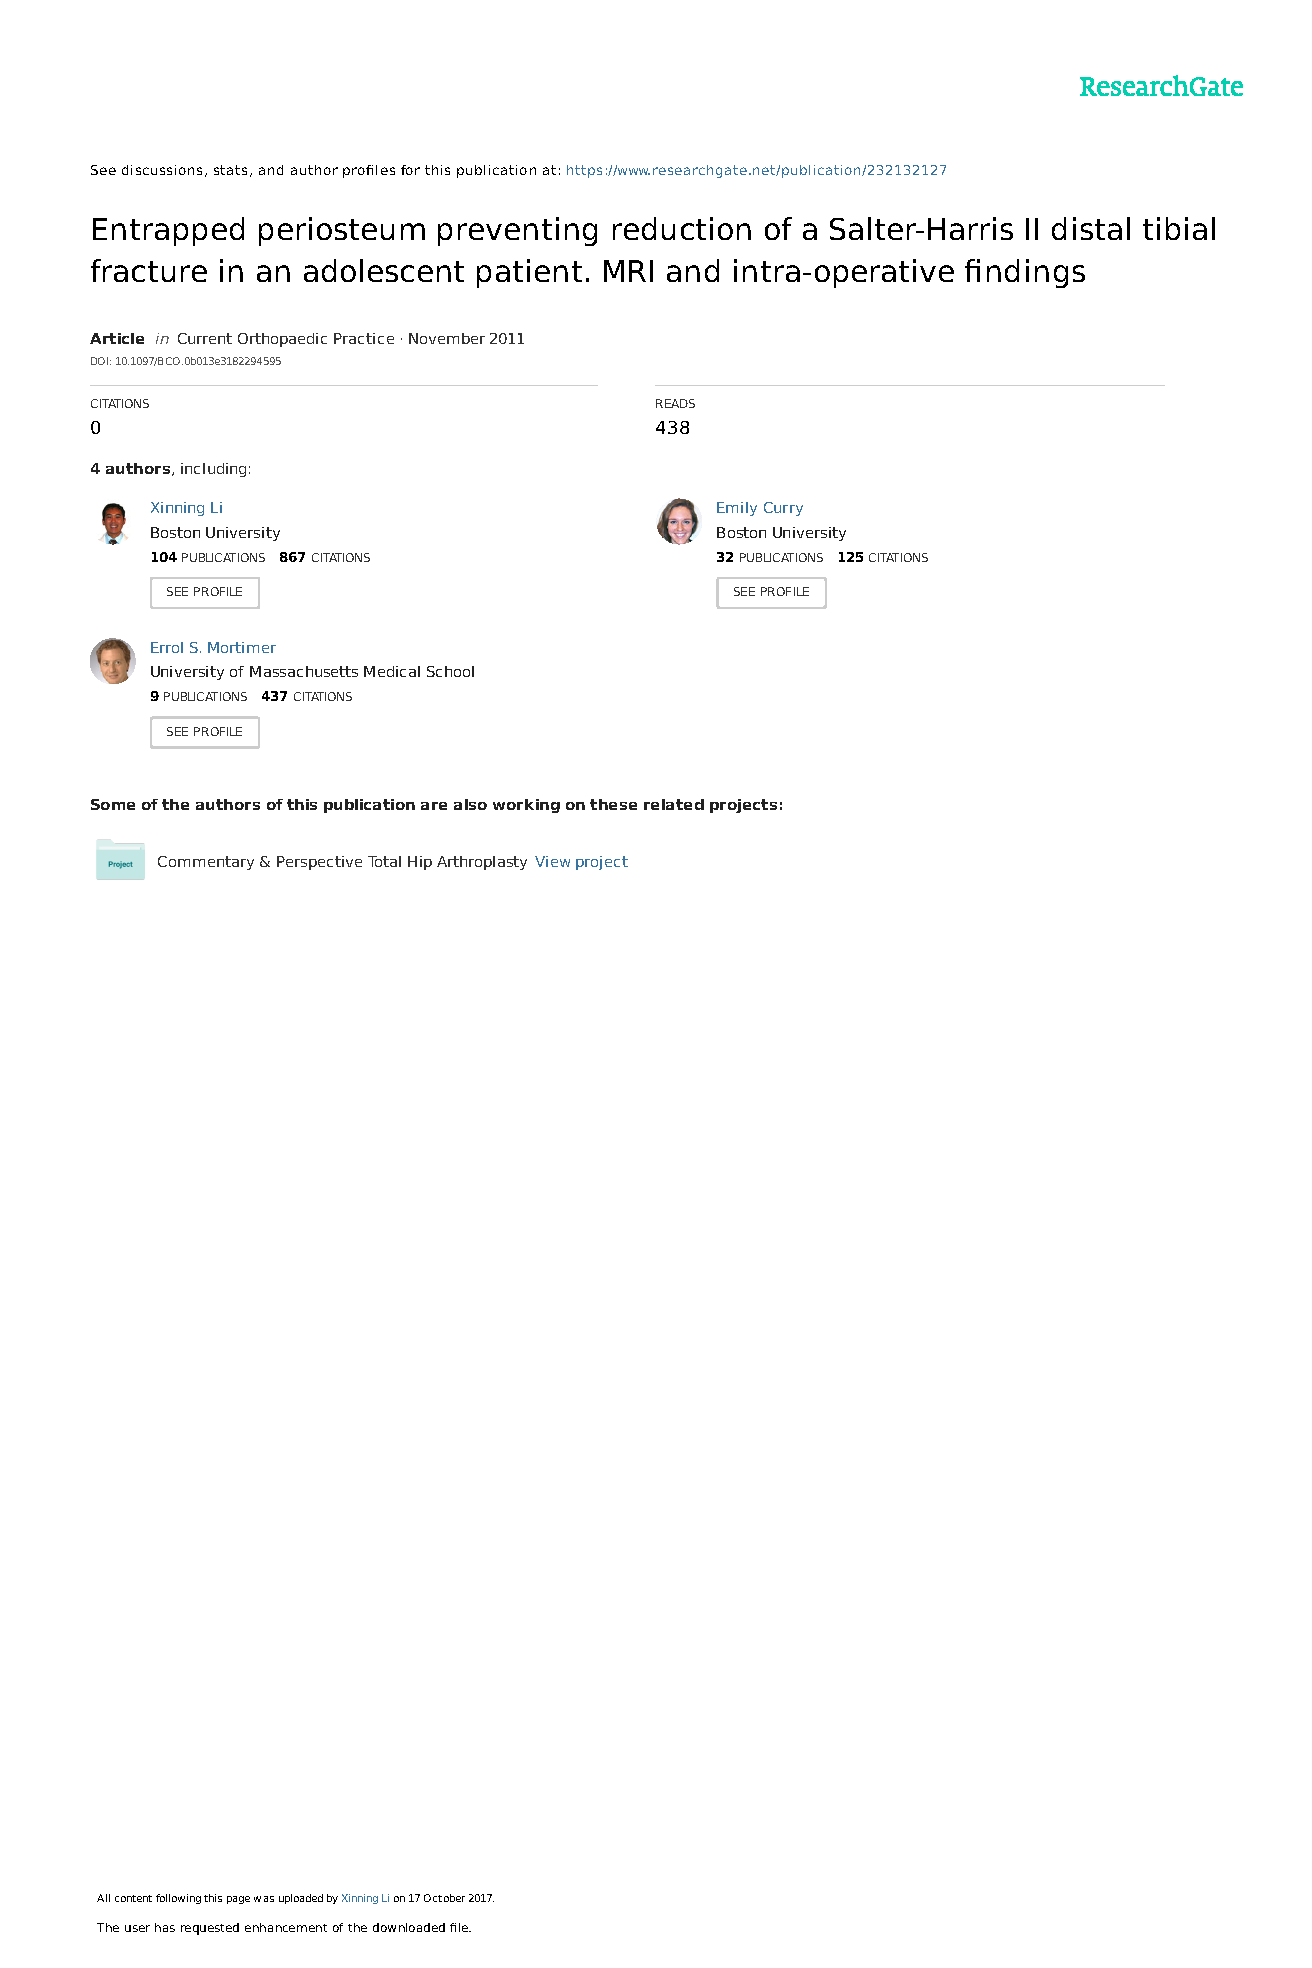 The width and height of the page is (1312, 1968). I want to click on distal, so click(1091, 228).
